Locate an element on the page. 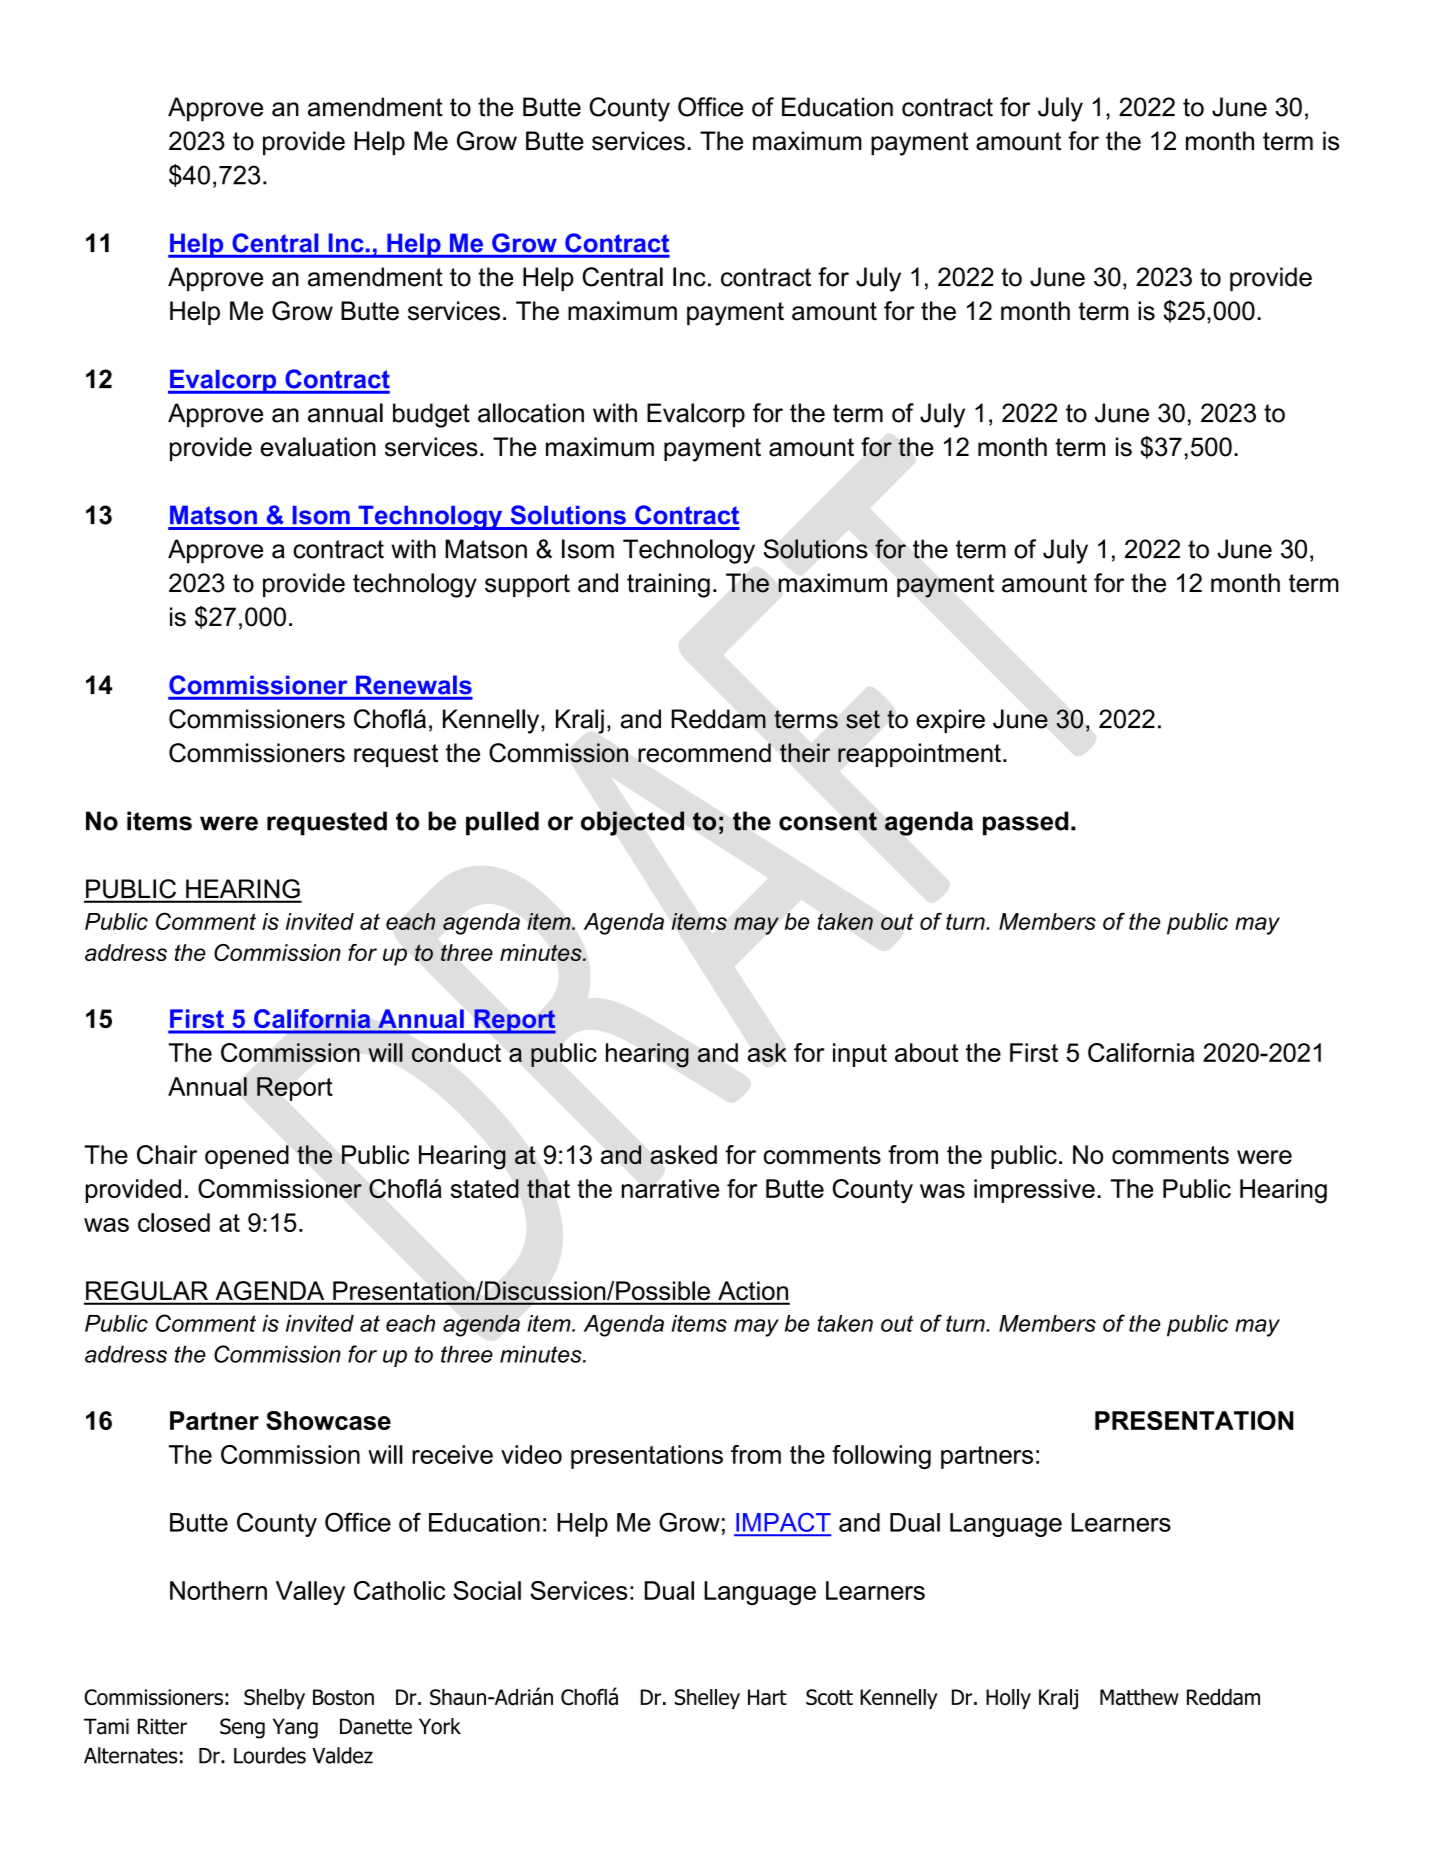 This image has height=1851, width=1430. evaluation is located at coordinates (318, 447).
